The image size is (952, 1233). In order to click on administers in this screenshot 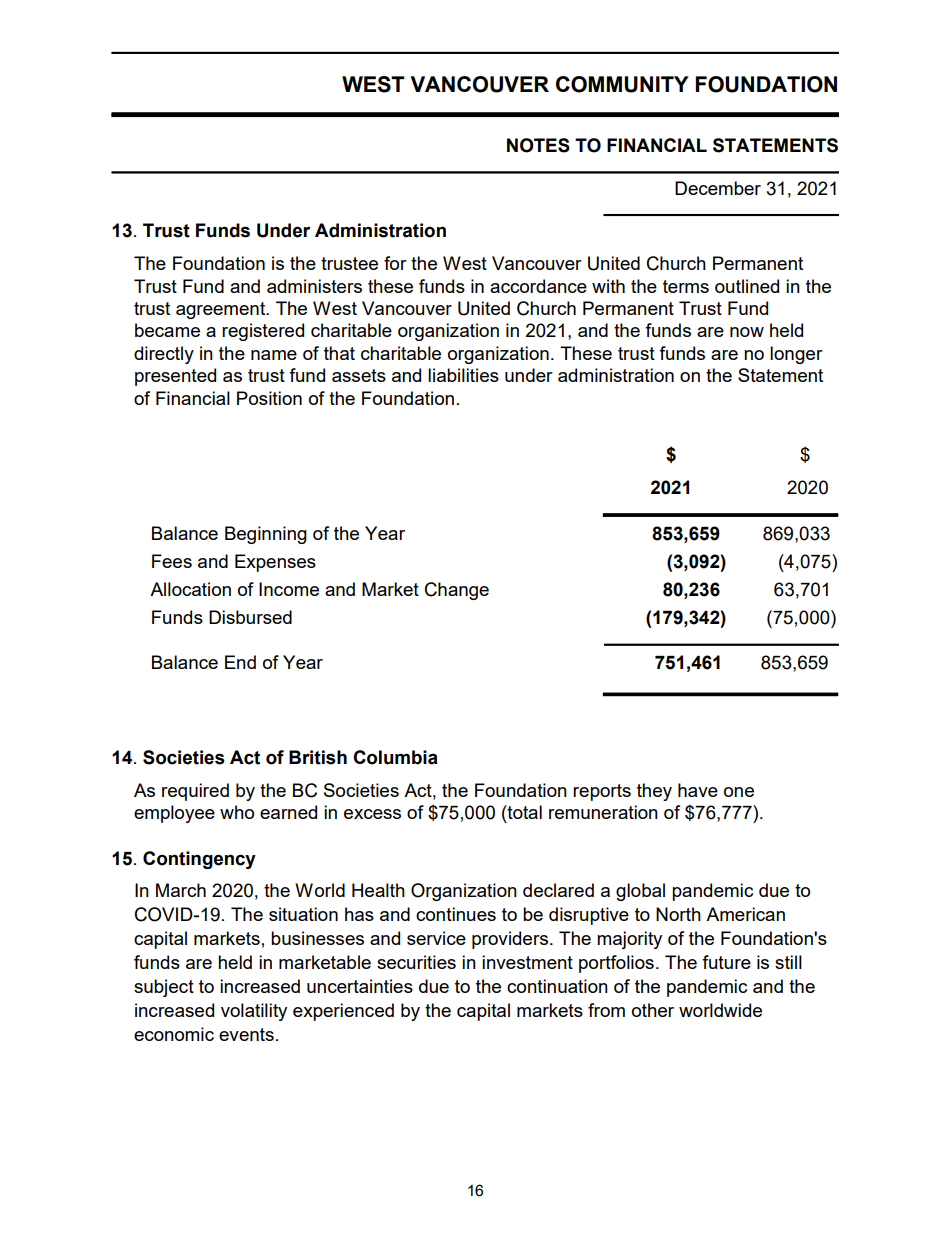, I will do `click(314, 286)`.
